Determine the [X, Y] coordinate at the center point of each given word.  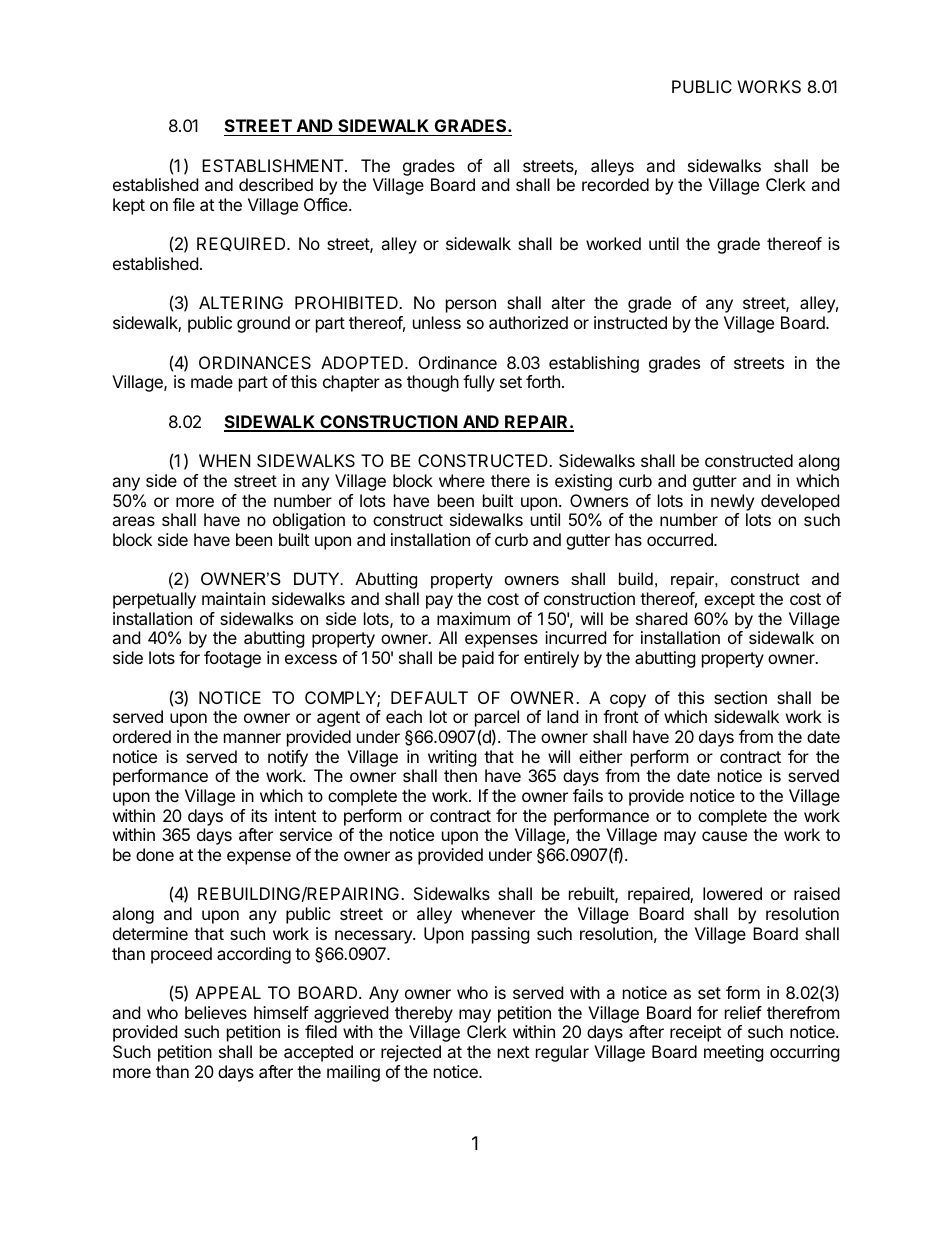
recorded [615, 184]
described [276, 184]
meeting [734, 1053]
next [513, 1052]
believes [216, 1012]
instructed [630, 322]
